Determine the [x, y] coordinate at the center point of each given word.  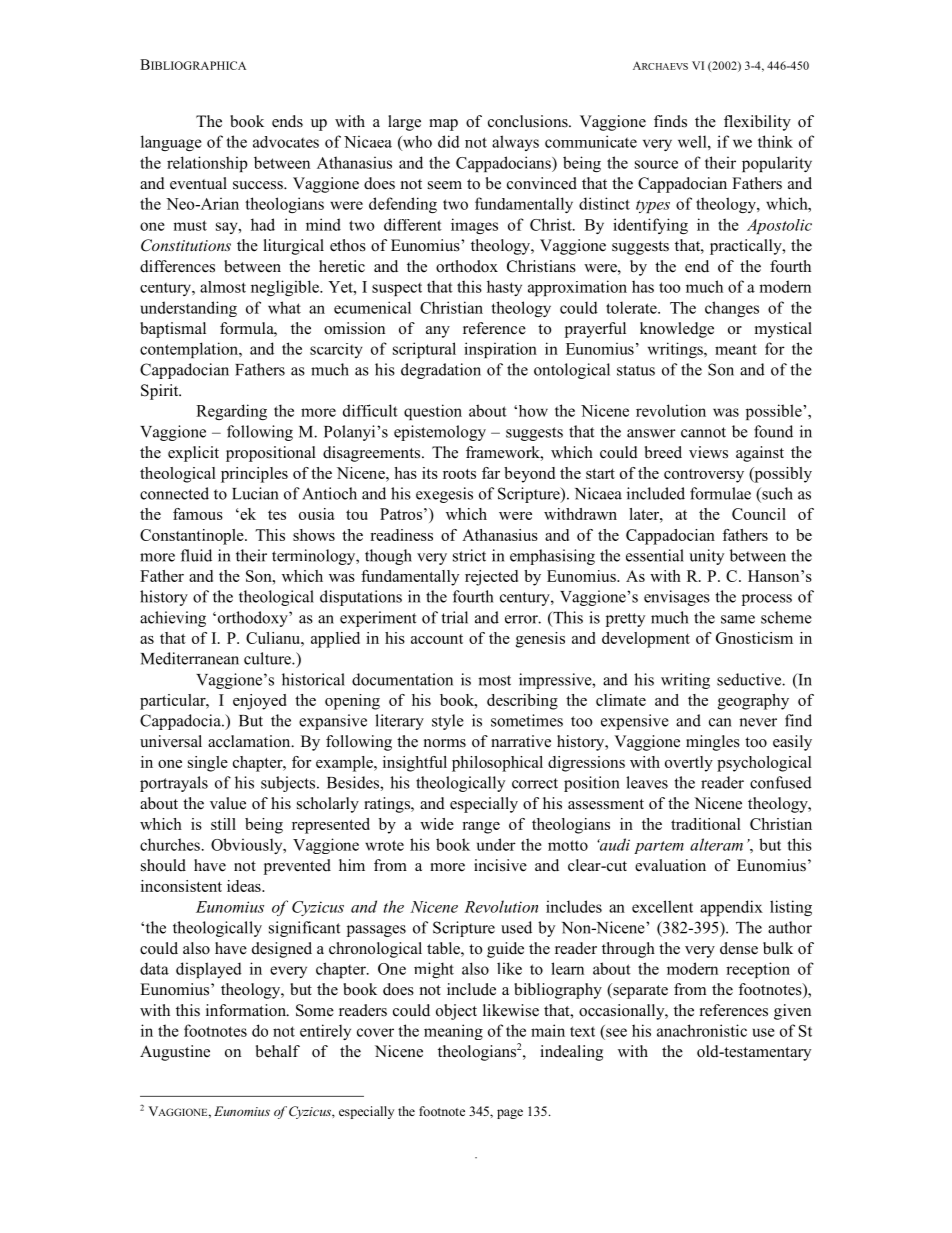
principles [254, 475]
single [208, 764]
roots [459, 474]
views [708, 452]
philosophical [497, 764]
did [449, 141]
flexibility [757, 123]
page [510, 1114]
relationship [207, 164]
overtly [689, 764]
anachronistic [702, 1030]
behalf [278, 1051]
